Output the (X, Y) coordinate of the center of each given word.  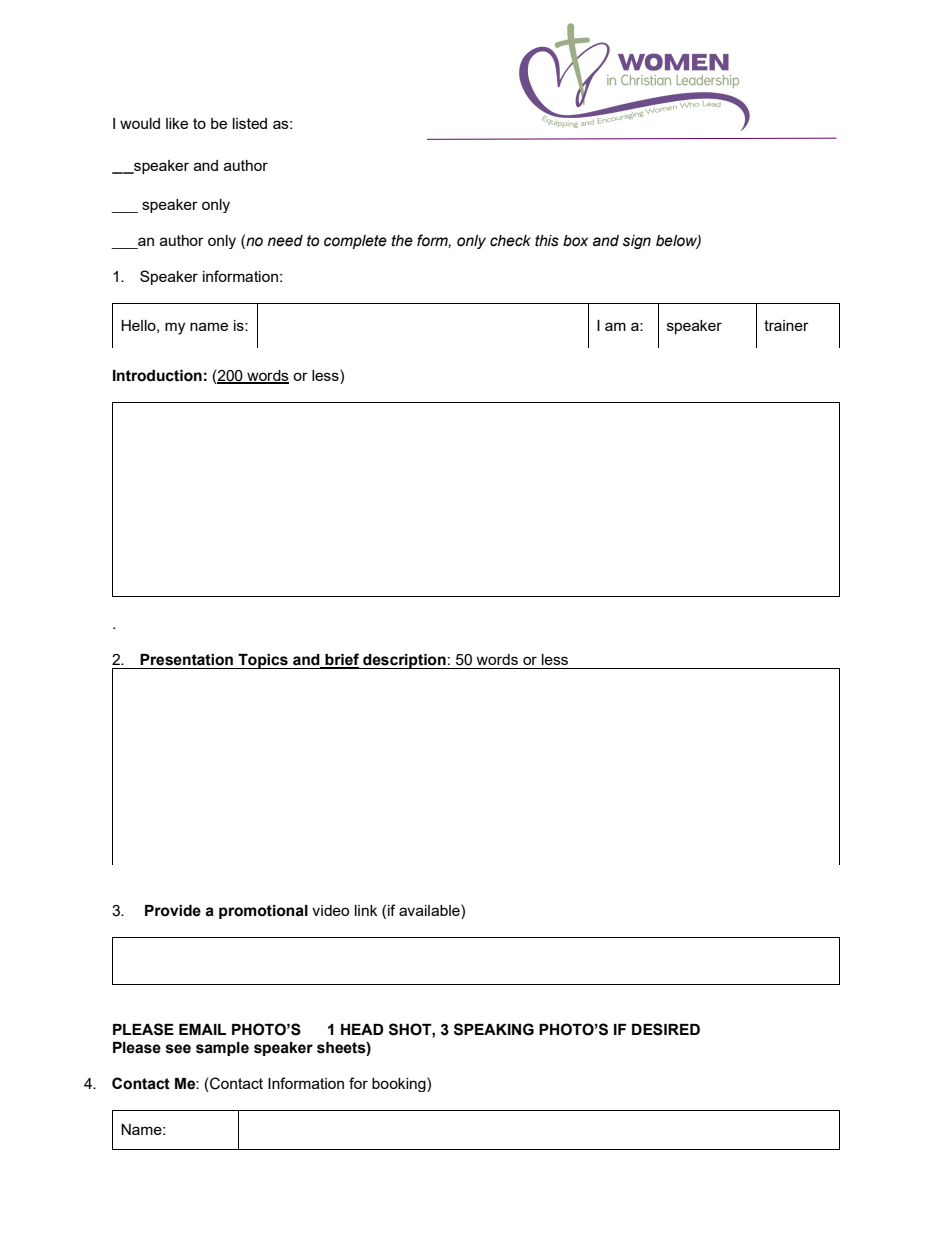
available (430, 910)
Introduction (157, 376)
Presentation (186, 660)
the (402, 241)
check (510, 241)
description (404, 661)
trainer (786, 325)
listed (250, 123)
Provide (173, 911)
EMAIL (202, 1029)
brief (341, 660)
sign (637, 242)
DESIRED (666, 1029)
